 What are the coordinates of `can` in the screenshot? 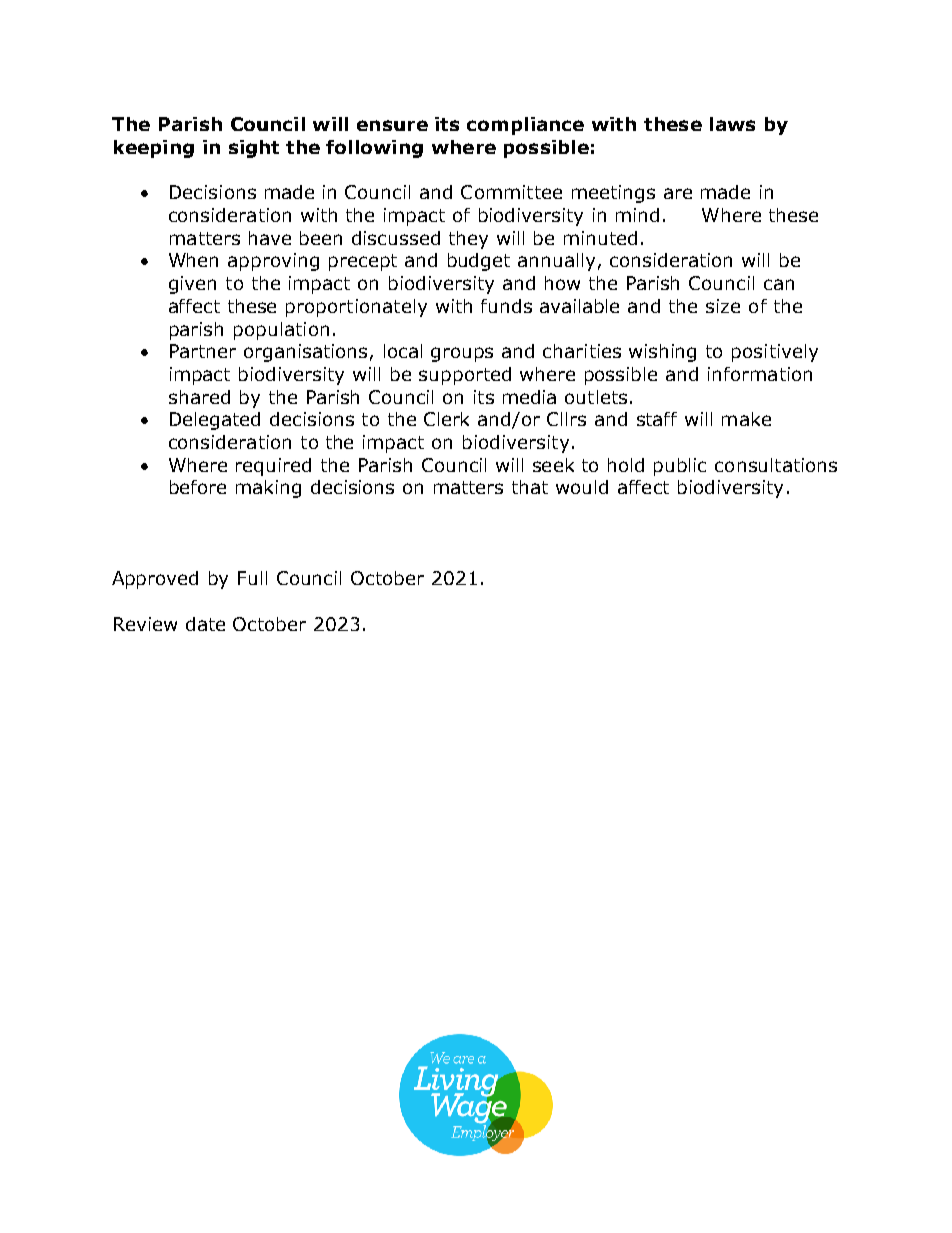 It's located at (779, 284).
